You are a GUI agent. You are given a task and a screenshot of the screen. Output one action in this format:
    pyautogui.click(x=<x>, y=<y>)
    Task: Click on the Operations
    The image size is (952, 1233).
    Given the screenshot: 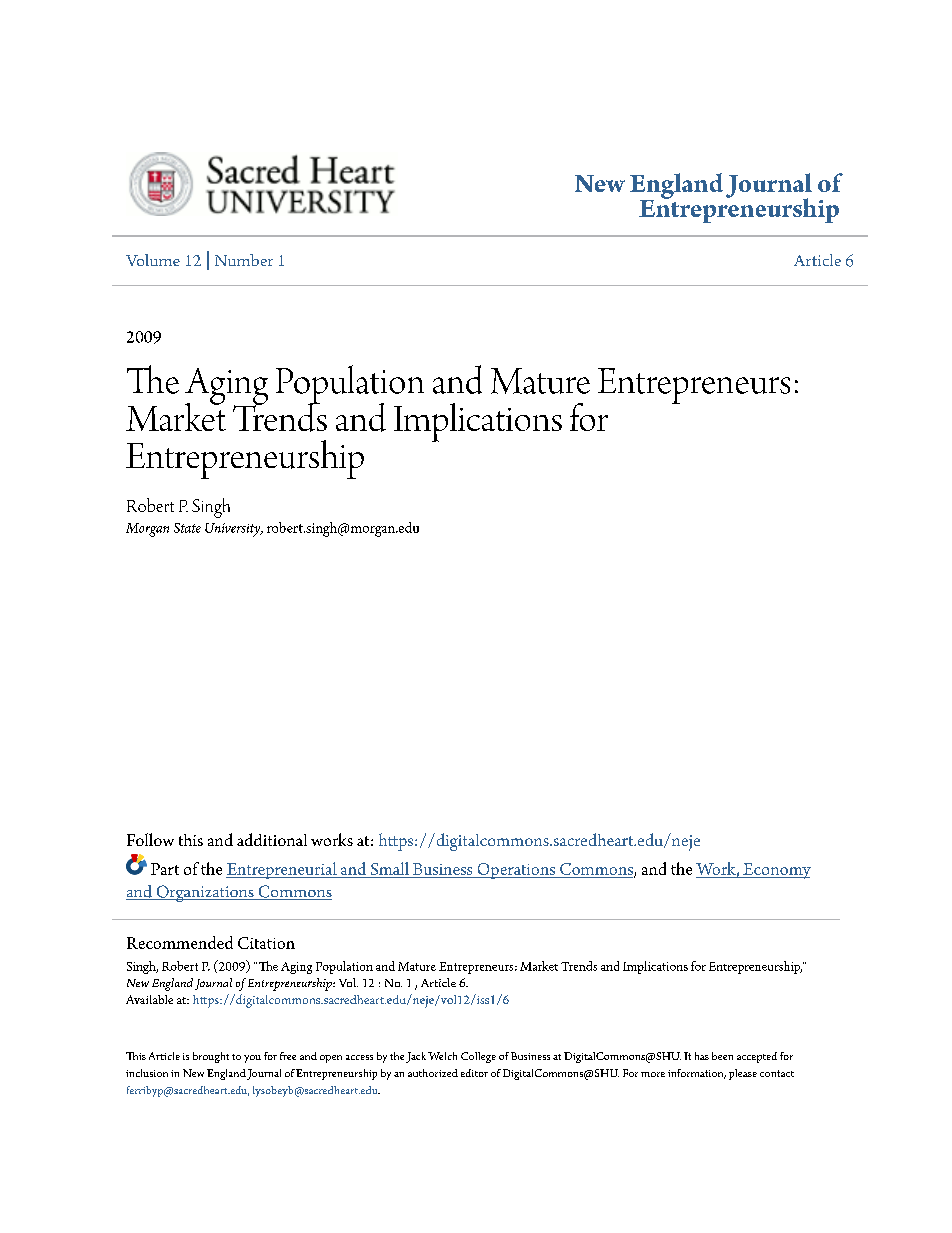 What is the action you would take?
    pyautogui.click(x=516, y=871)
